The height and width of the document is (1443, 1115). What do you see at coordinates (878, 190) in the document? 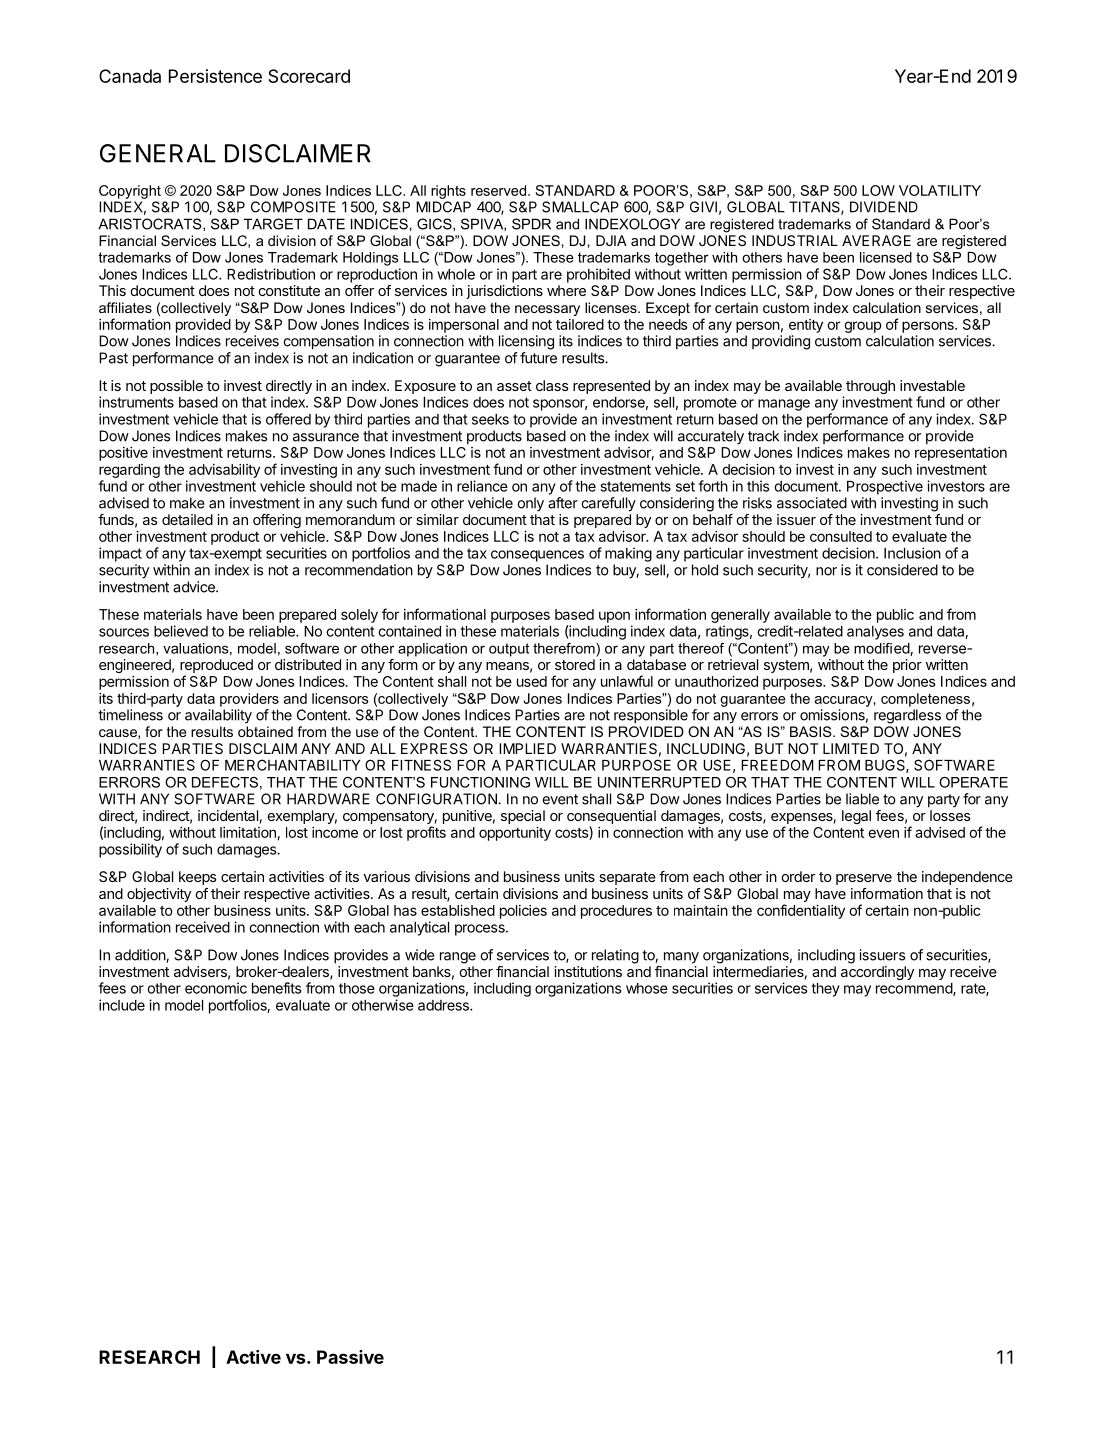
I see `LOW` at bounding box center [878, 190].
